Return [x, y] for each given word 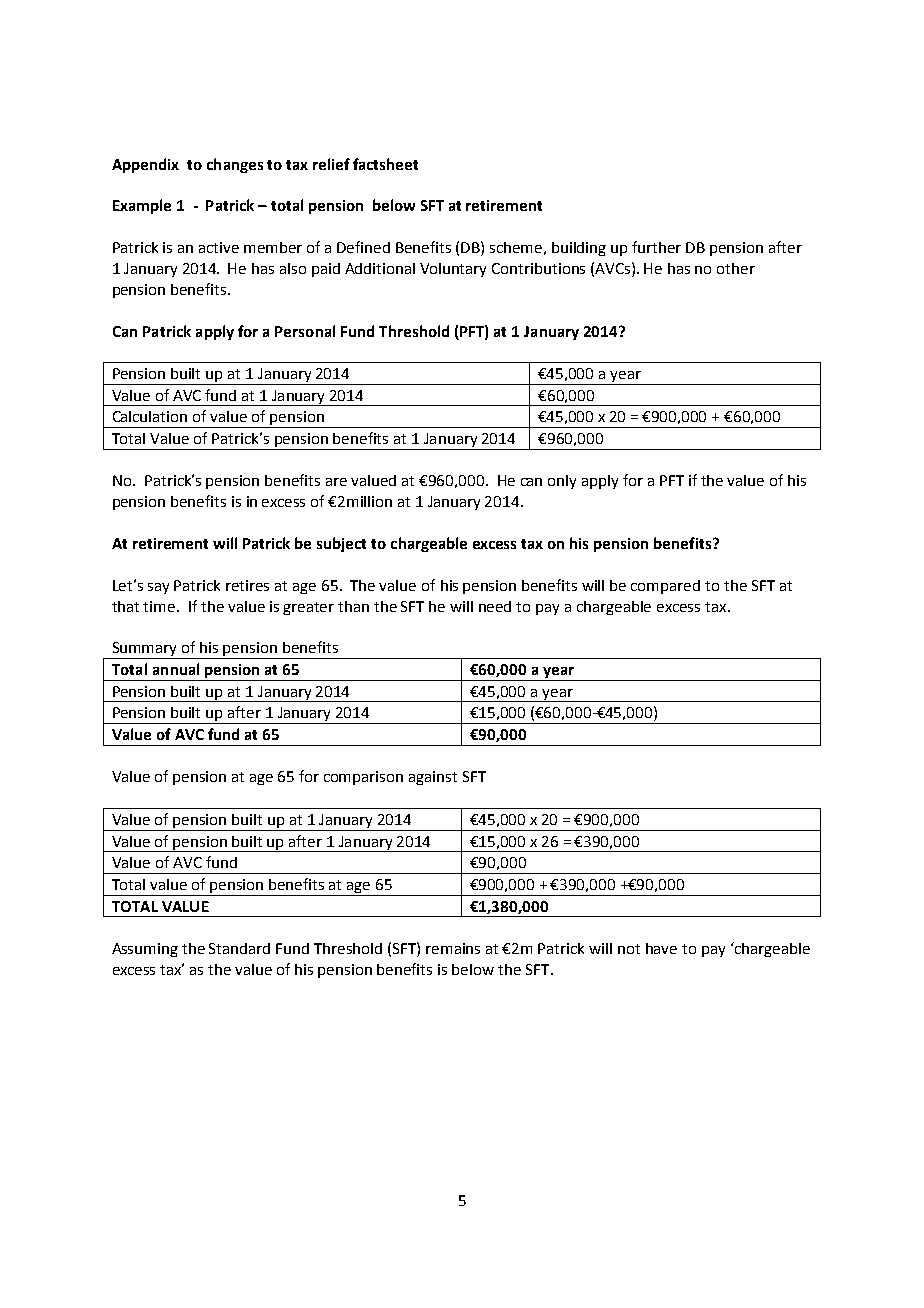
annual [176, 669]
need [495, 606]
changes [235, 165]
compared [665, 587]
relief [331, 164]
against [433, 778]
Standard [239, 948]
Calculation [150, 416]
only [562, 482]
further [656, 247]
